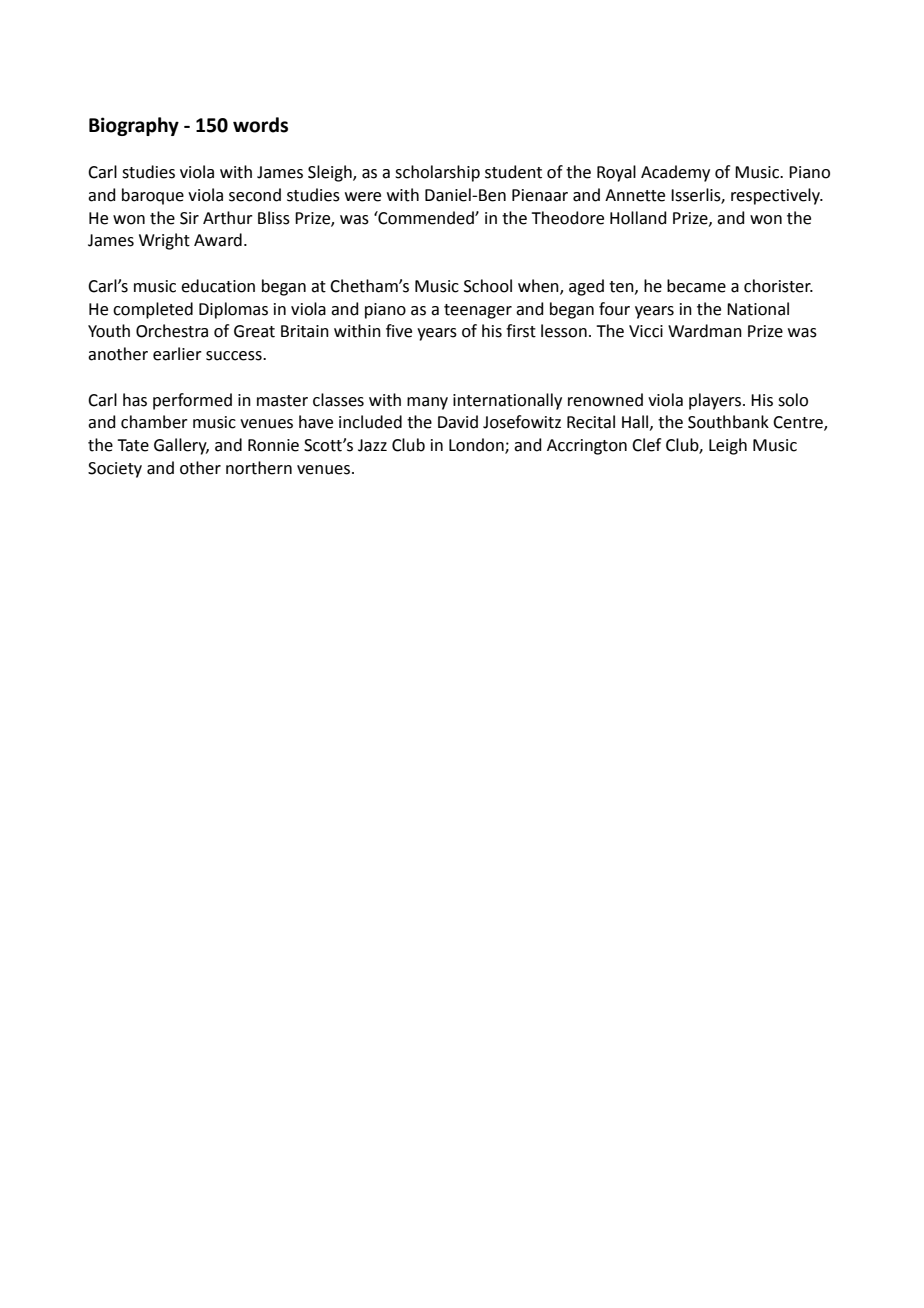  I want to click on scholarship, so click(437, 173).
